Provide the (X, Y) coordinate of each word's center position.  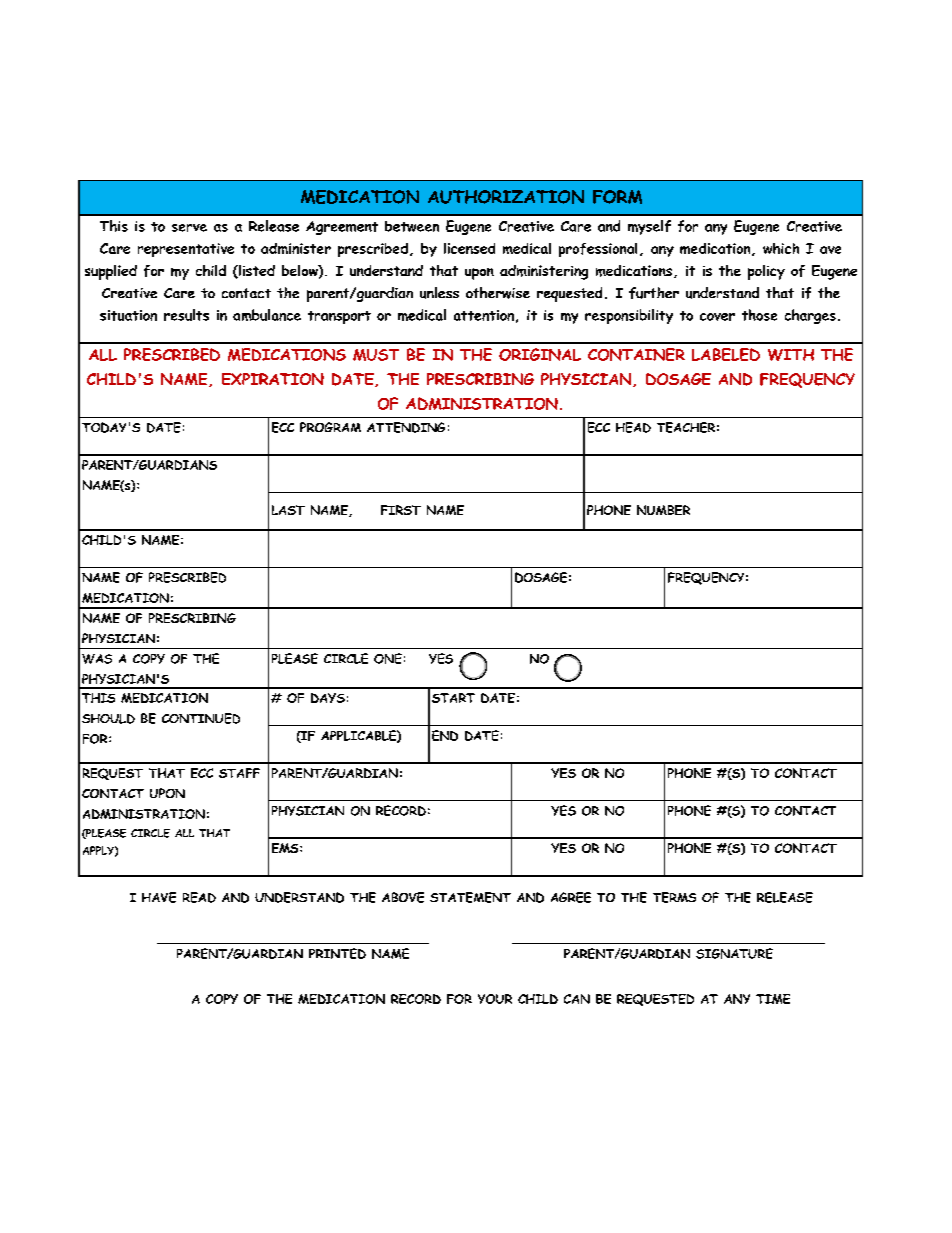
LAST (288, 510)
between (412, 226)
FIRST (401, 510)
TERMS (674, 897)
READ (199, 897)
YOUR (495, 999)
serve (189, 228)
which (781, 248)
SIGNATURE (734, 953)
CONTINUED (201, 718)
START (453, 698)
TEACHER (686, 427)
